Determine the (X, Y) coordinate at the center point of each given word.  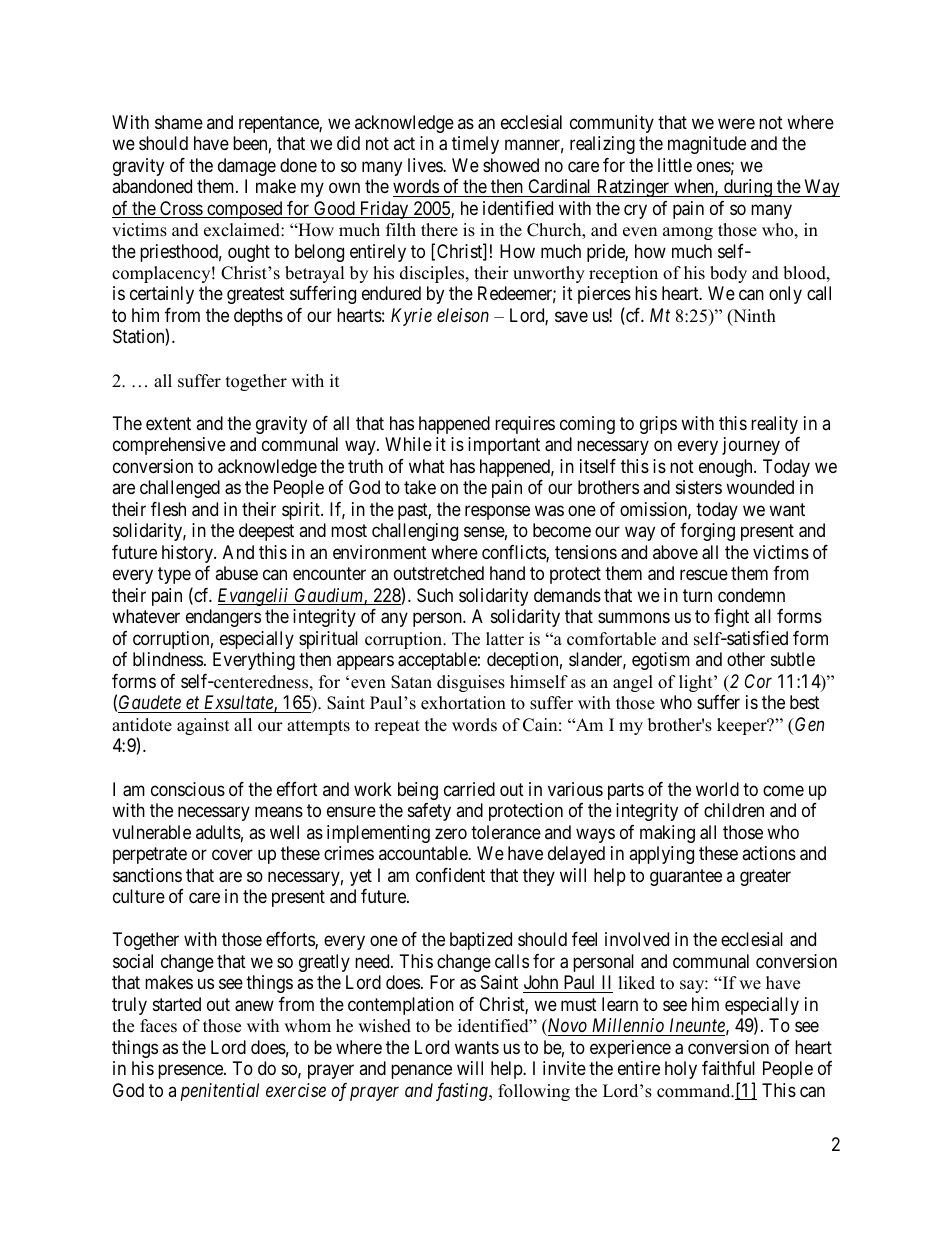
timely (475, 145)
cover (232, 855)
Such (435, 595)
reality (774, 425)
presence (191, 1072)
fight (731, 618)
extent (168, 423)
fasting (463, 1092)
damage (247, 167)
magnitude (707, 145)
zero (451, 833)
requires (525, 425)
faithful (728, 1068)
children (734, 810)
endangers (223, 618)
